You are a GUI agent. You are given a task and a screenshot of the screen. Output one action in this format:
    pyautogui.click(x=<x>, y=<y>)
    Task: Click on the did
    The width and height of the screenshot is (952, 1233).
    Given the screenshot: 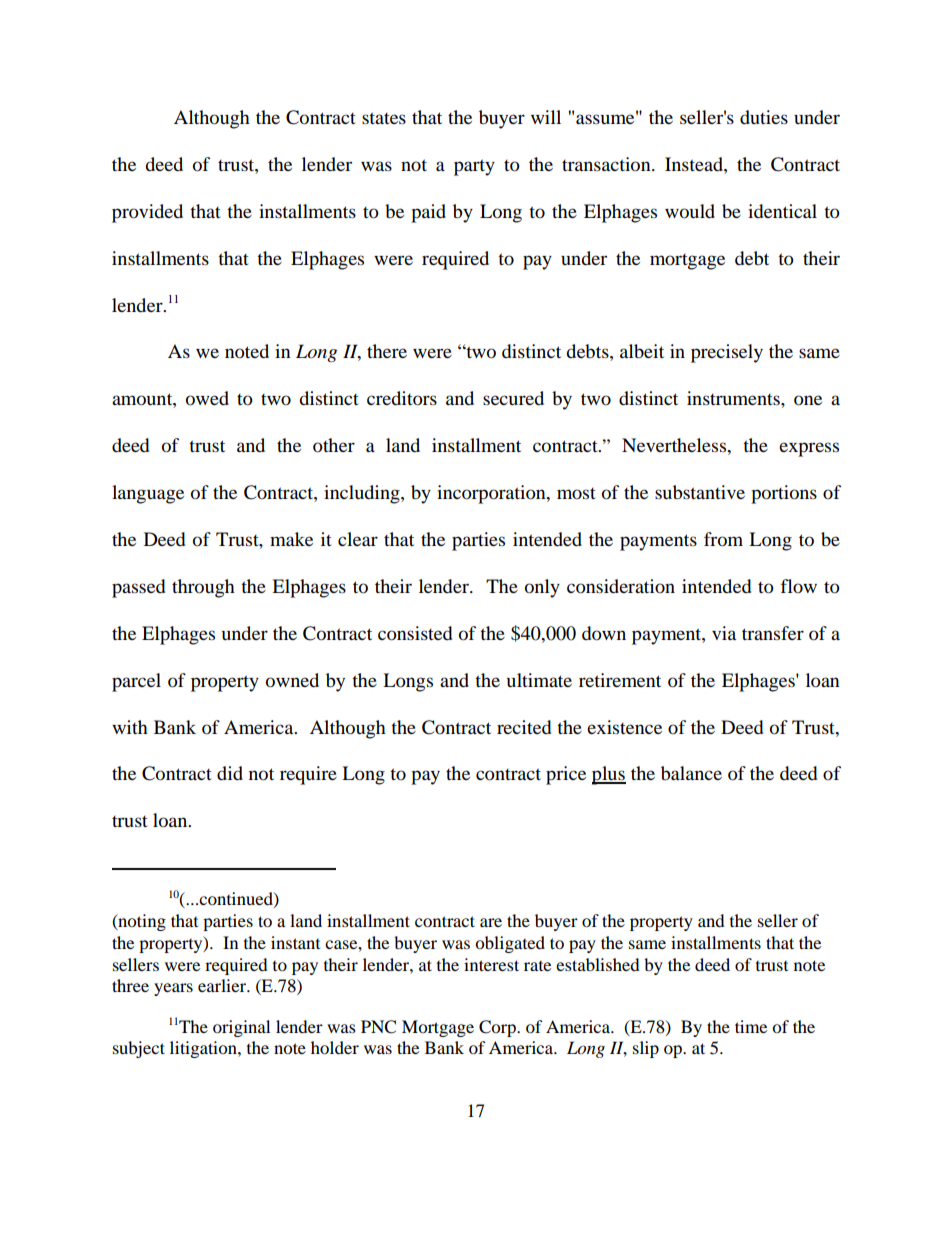 What is the action you would take?
    pyautogui.click(x=230, y=773)
